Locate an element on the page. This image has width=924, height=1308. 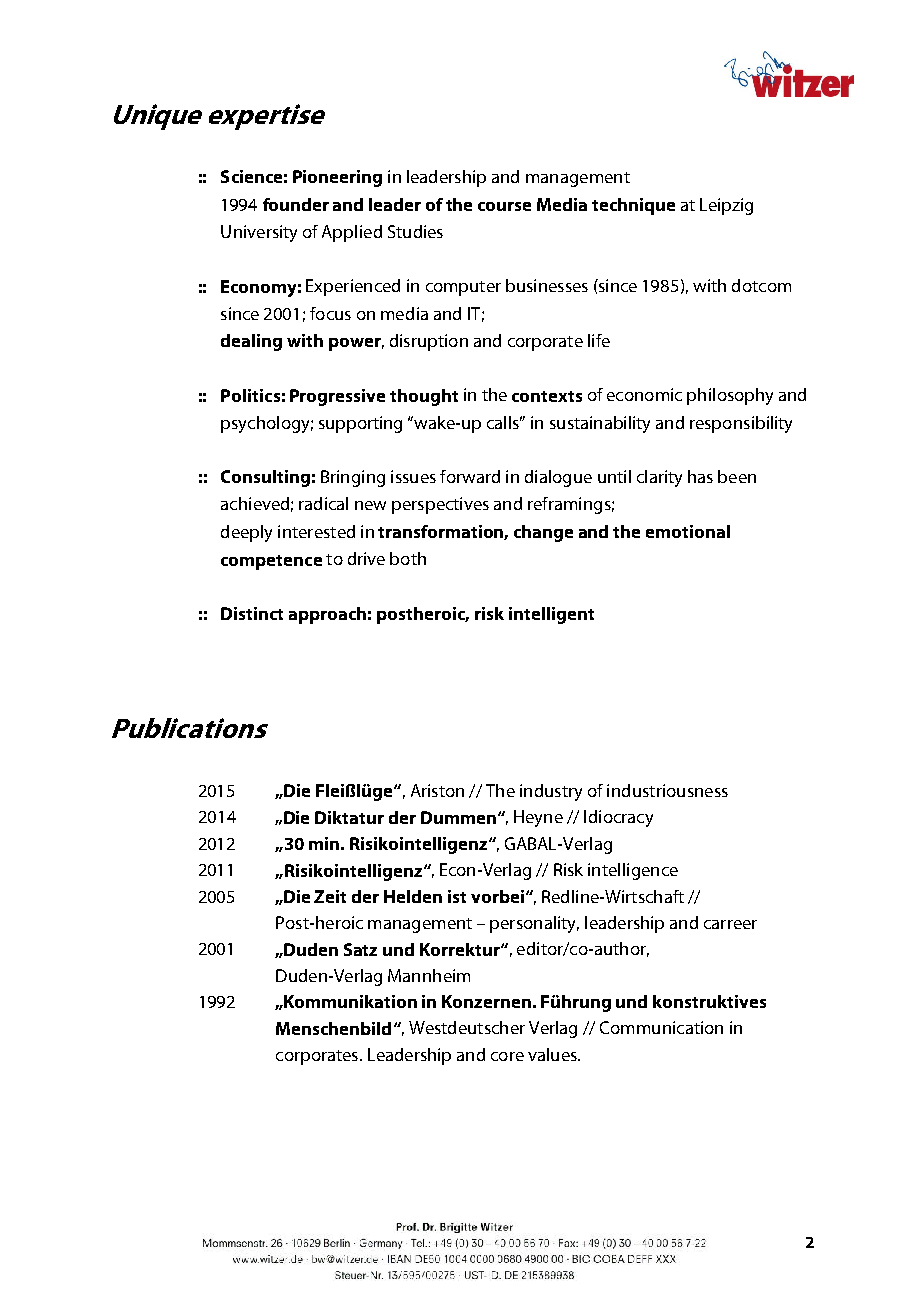
course is located at coordinates (504, 206).
